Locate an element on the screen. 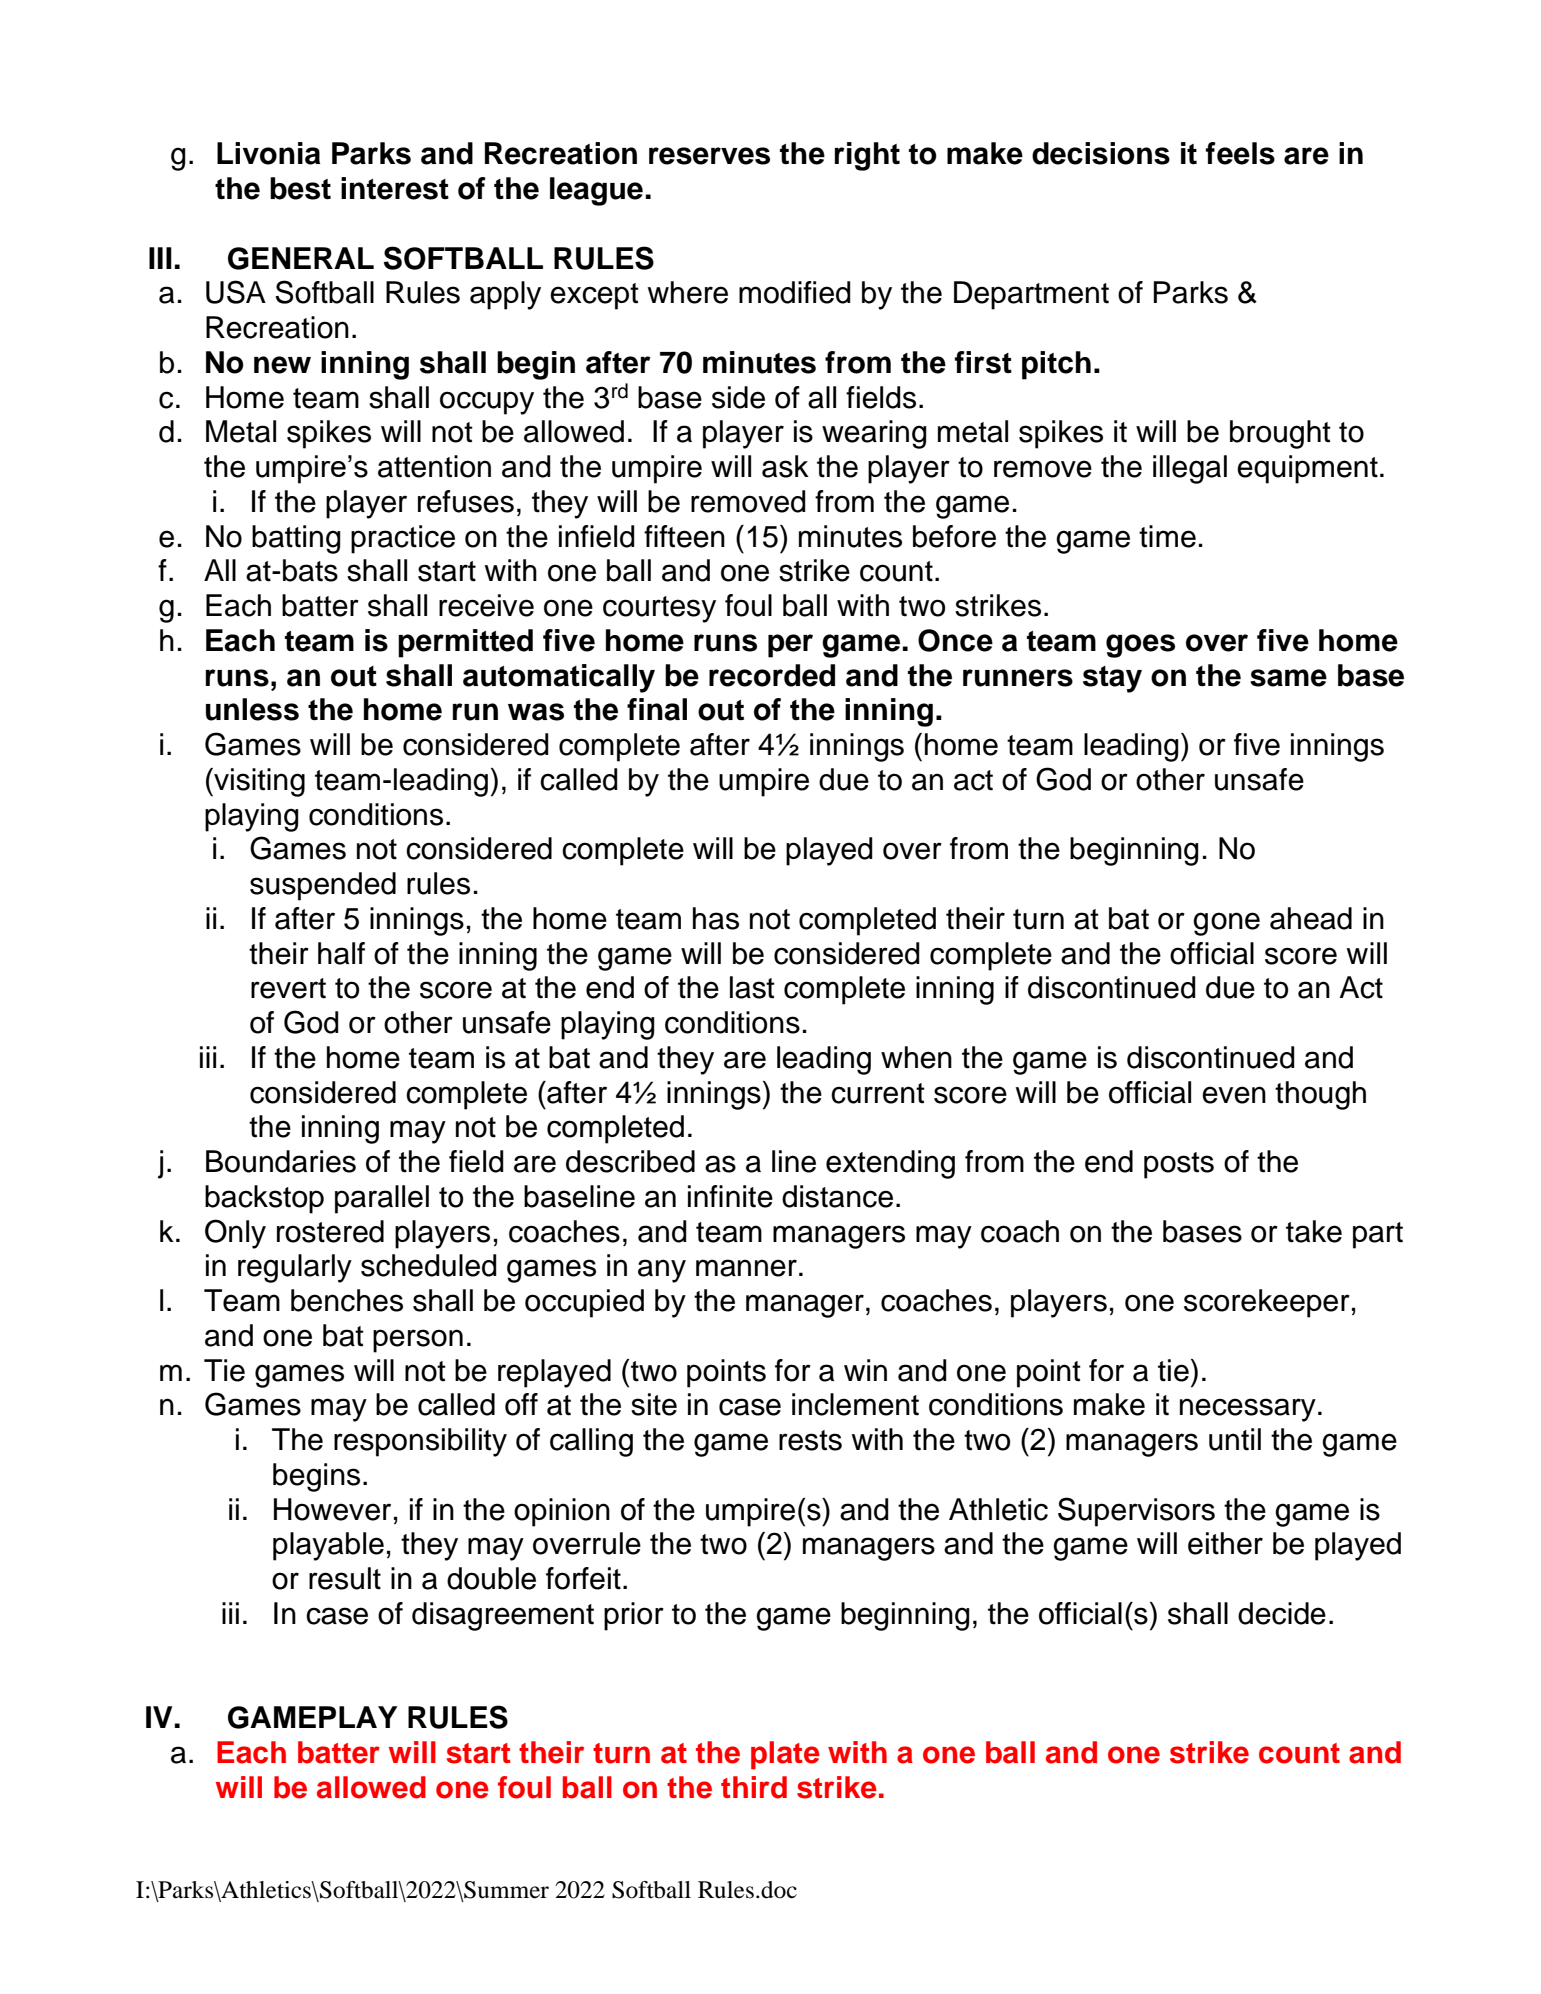 This screenshot has height=1994, width=1541. posts is located at coordinates (1179, 1165).
